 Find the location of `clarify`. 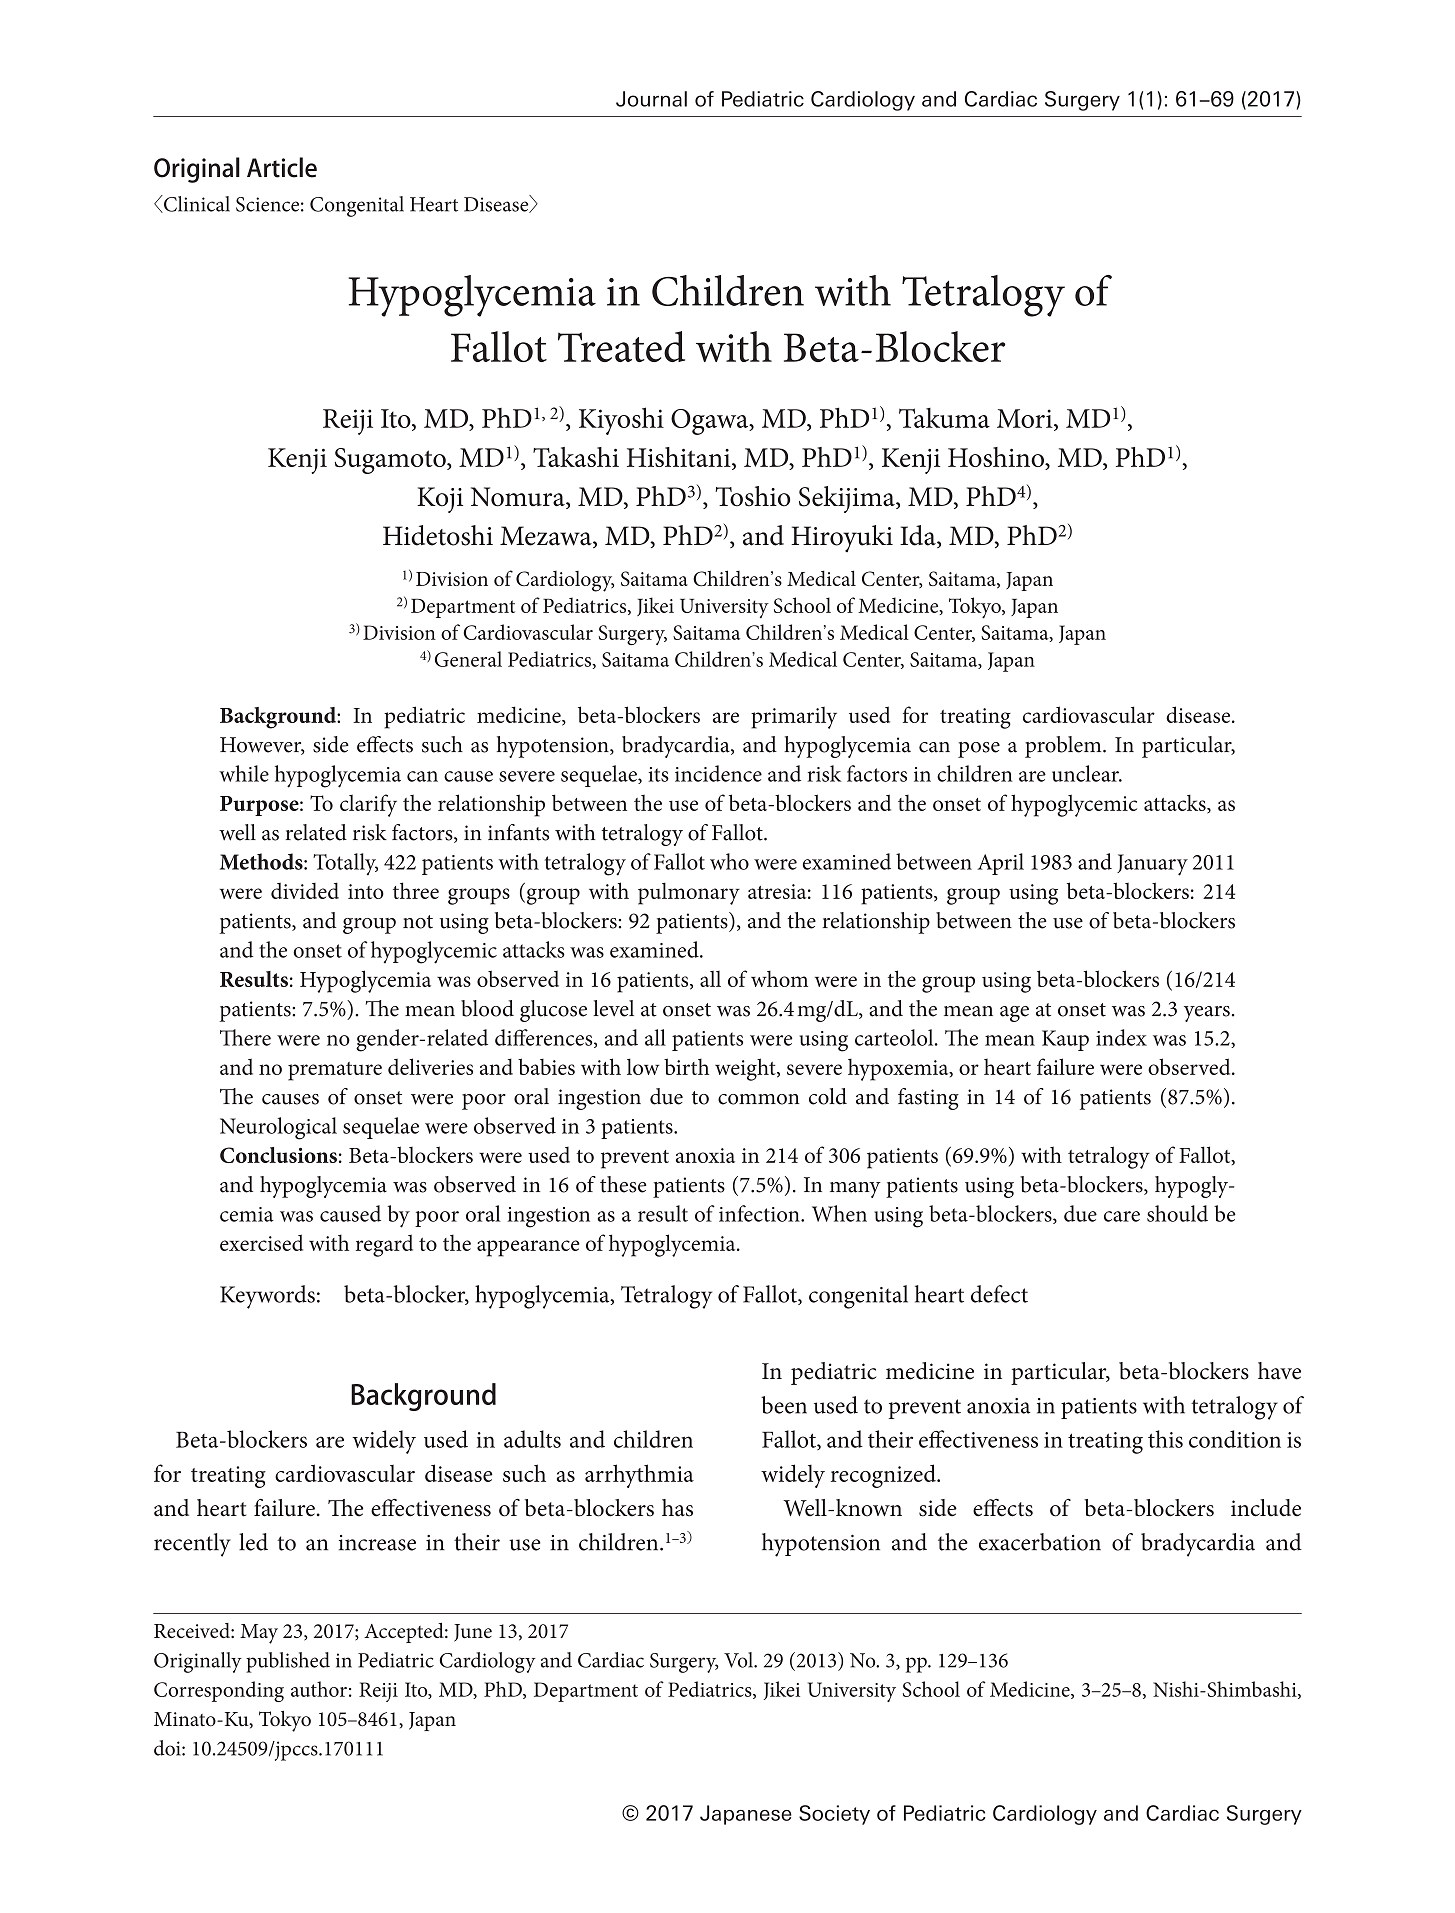

clarify is located at coordinates (368, 805).
